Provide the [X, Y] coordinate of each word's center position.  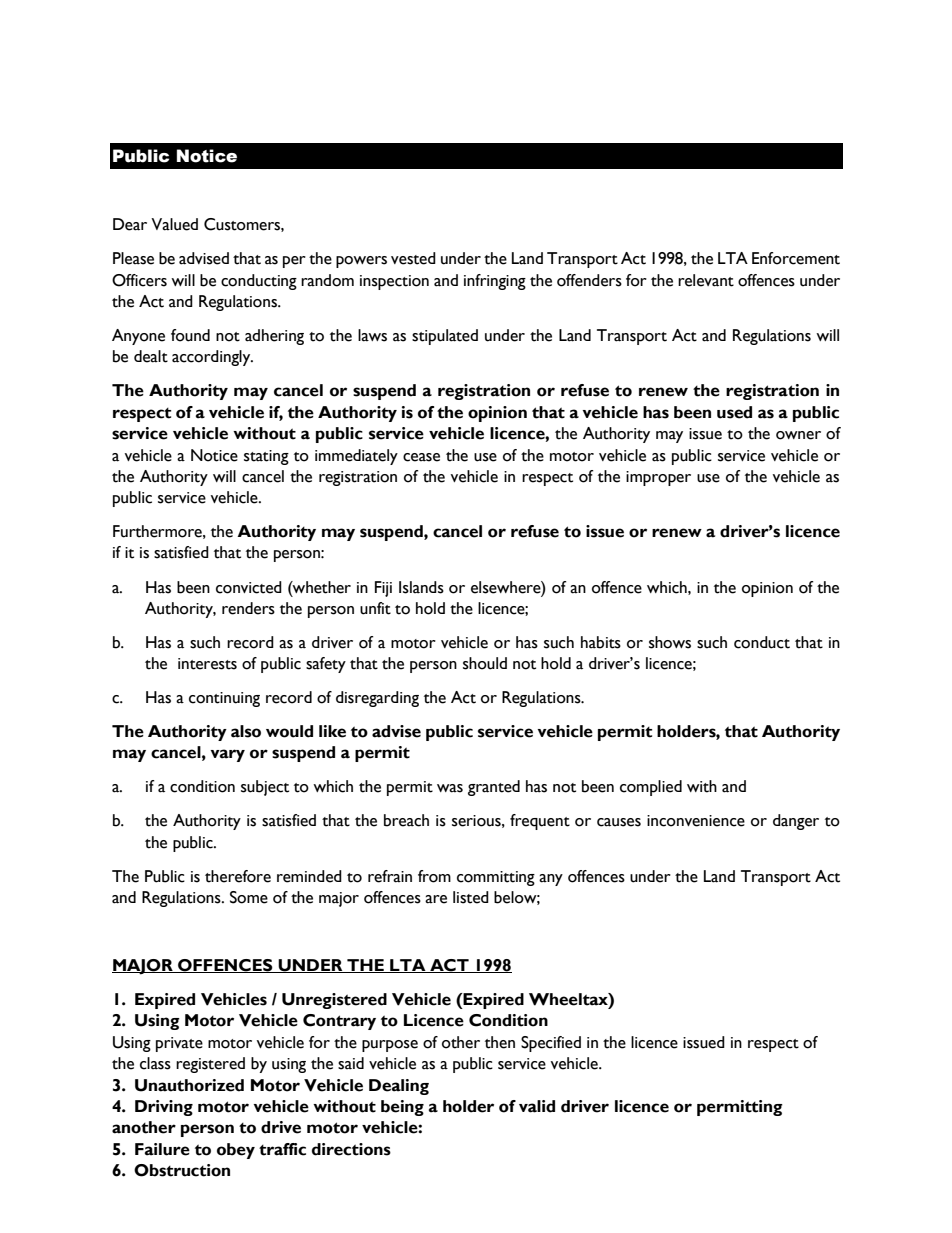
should [485, 663]
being [402, 1108]
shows [670, 642]
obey [236, 1151]
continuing [224, 699]
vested [413, 258]
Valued [174, 224]
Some [249, 897]
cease [421, 457]
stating [266, 457]
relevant [706, 280]
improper [658, 478]
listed [471, 897]
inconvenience [696, 821]
